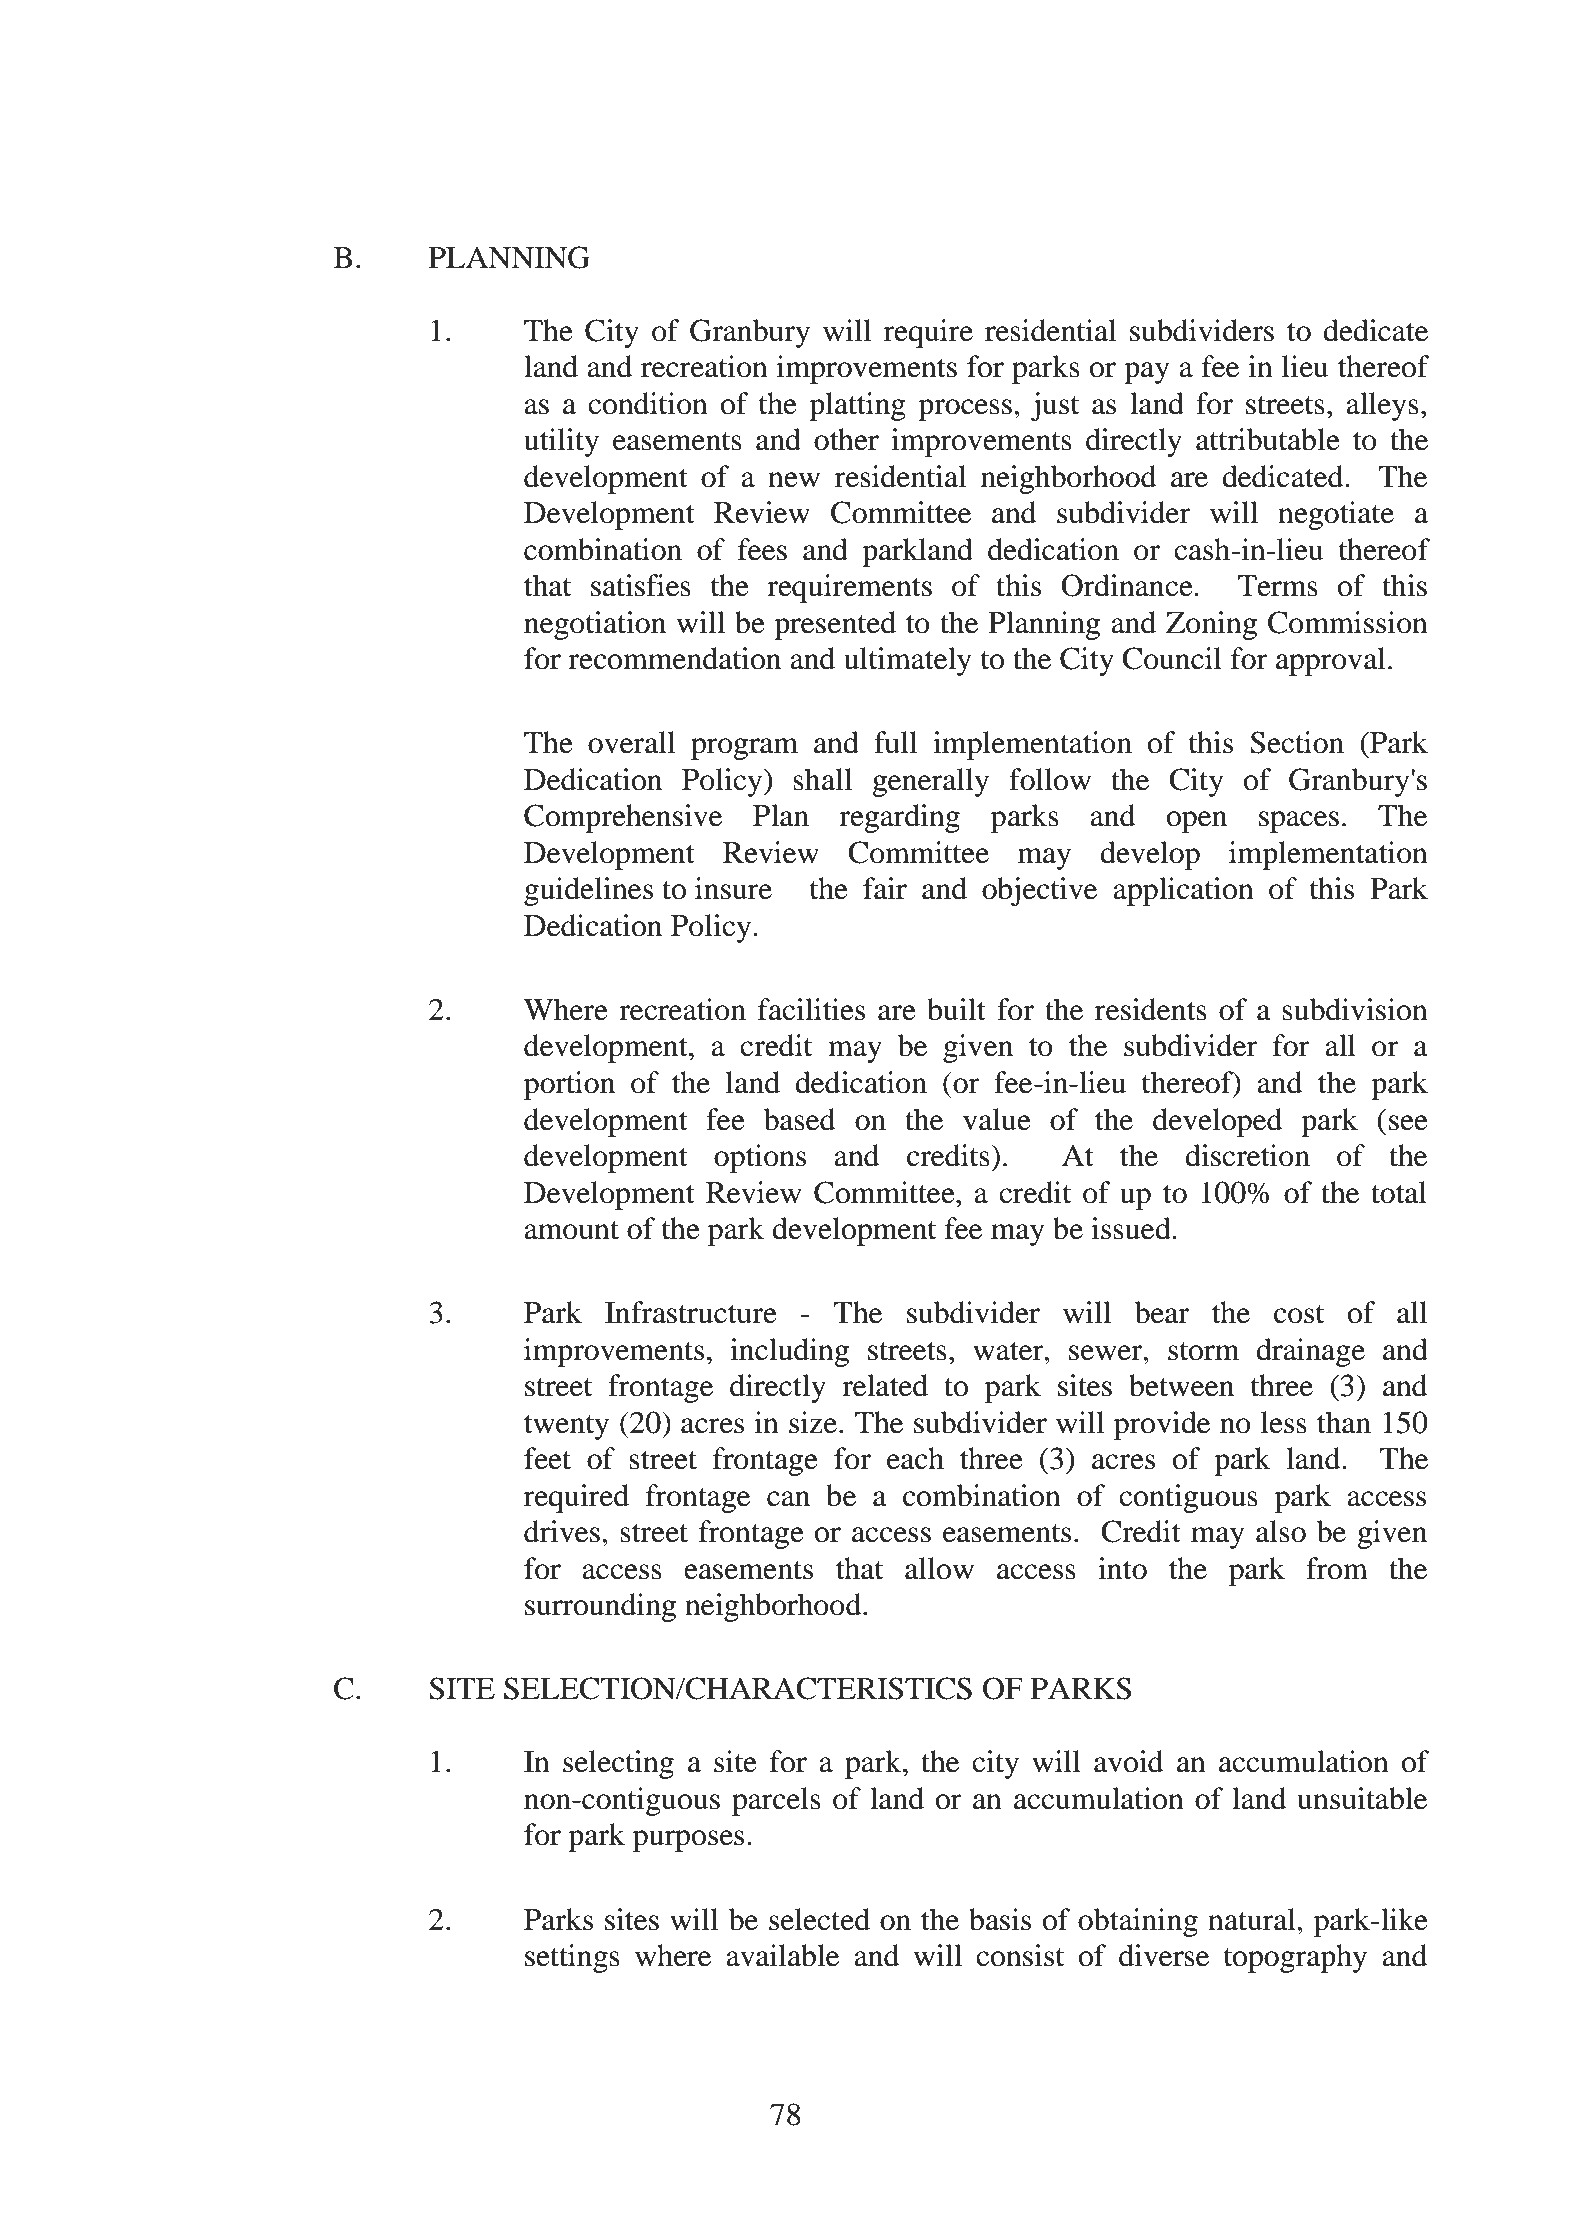 This screenshot has height=2227, width=1575. Describe the element at coordinates (631, 742) in the screenshot. I see `overall` at that location.
